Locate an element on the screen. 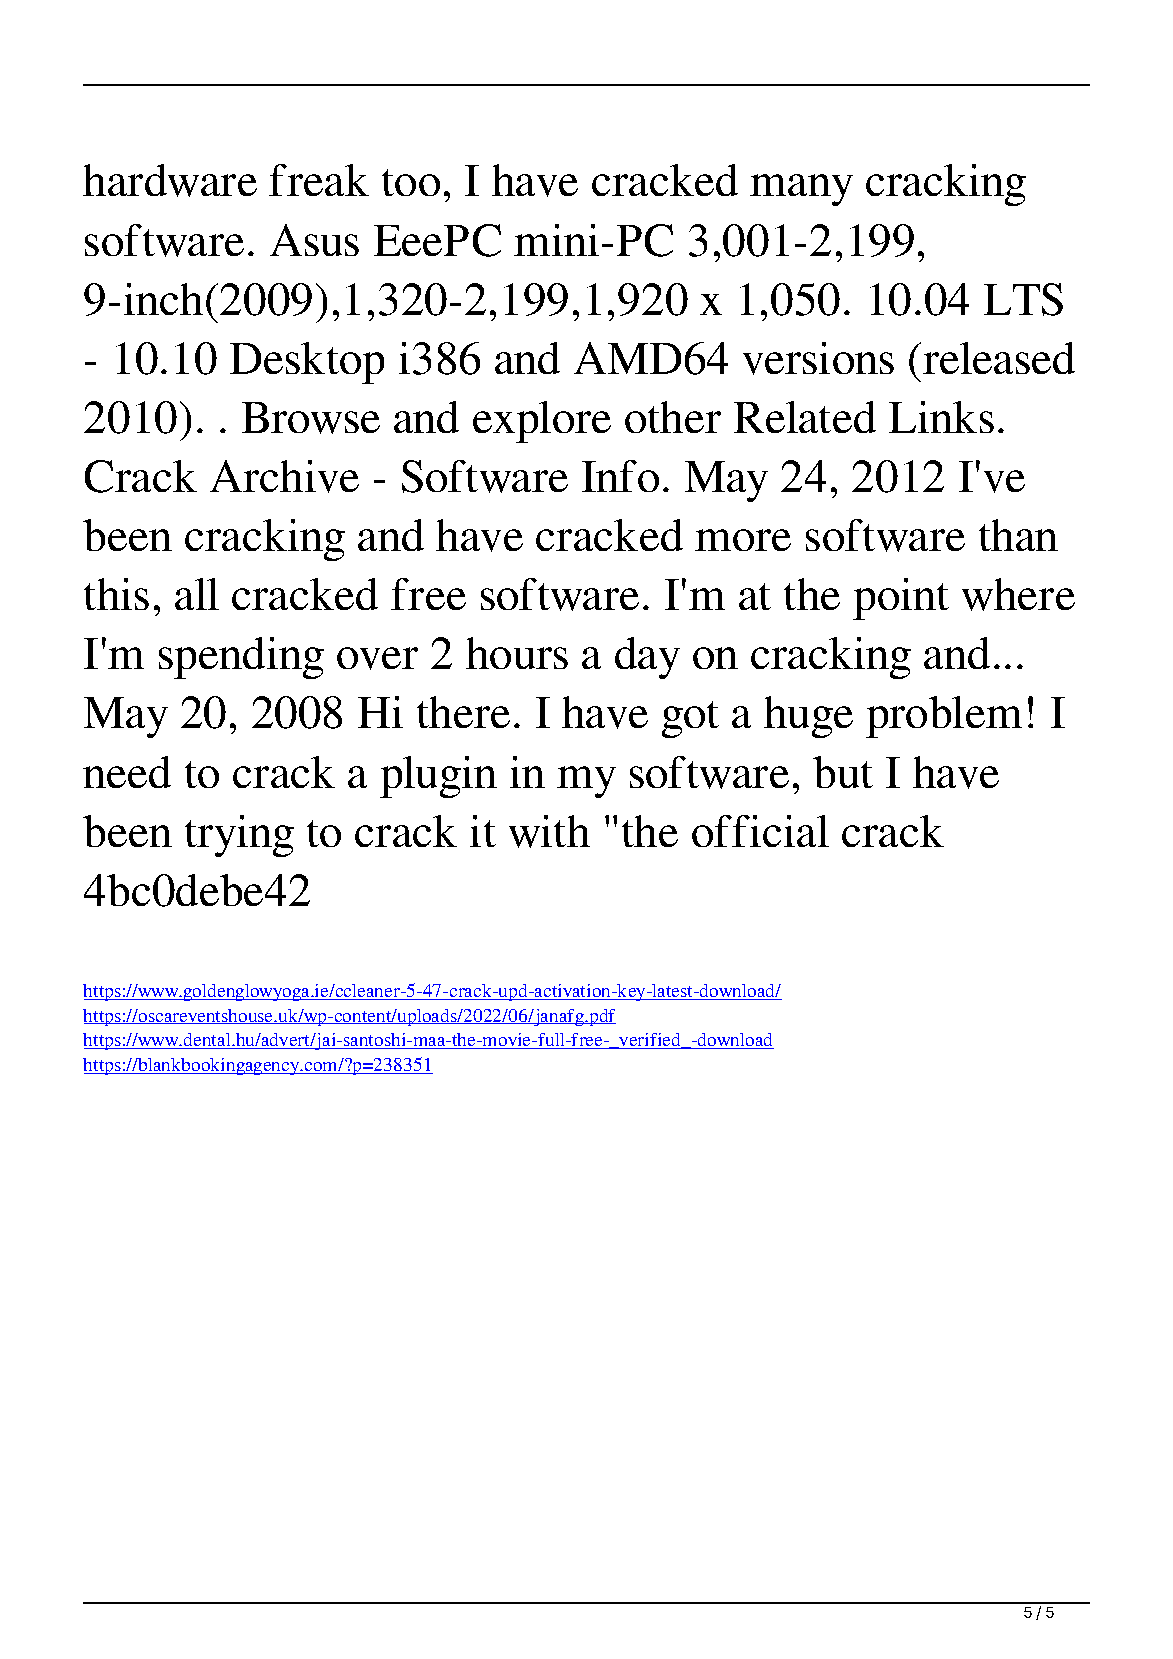 The width and height of the screenshot is (1173, 1659). hardware is located at coordinates (170, 180).
